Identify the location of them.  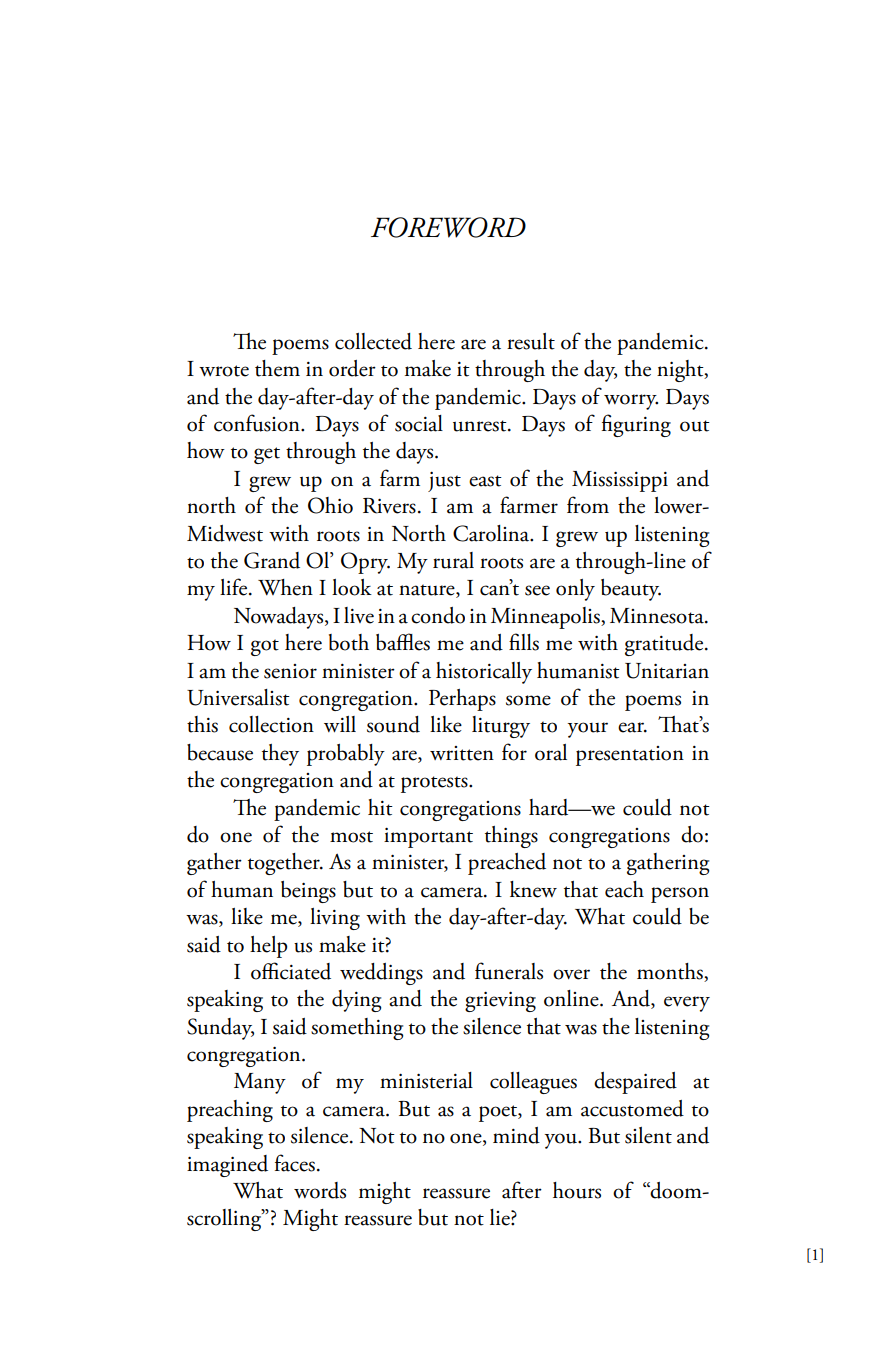
(277, 368).
